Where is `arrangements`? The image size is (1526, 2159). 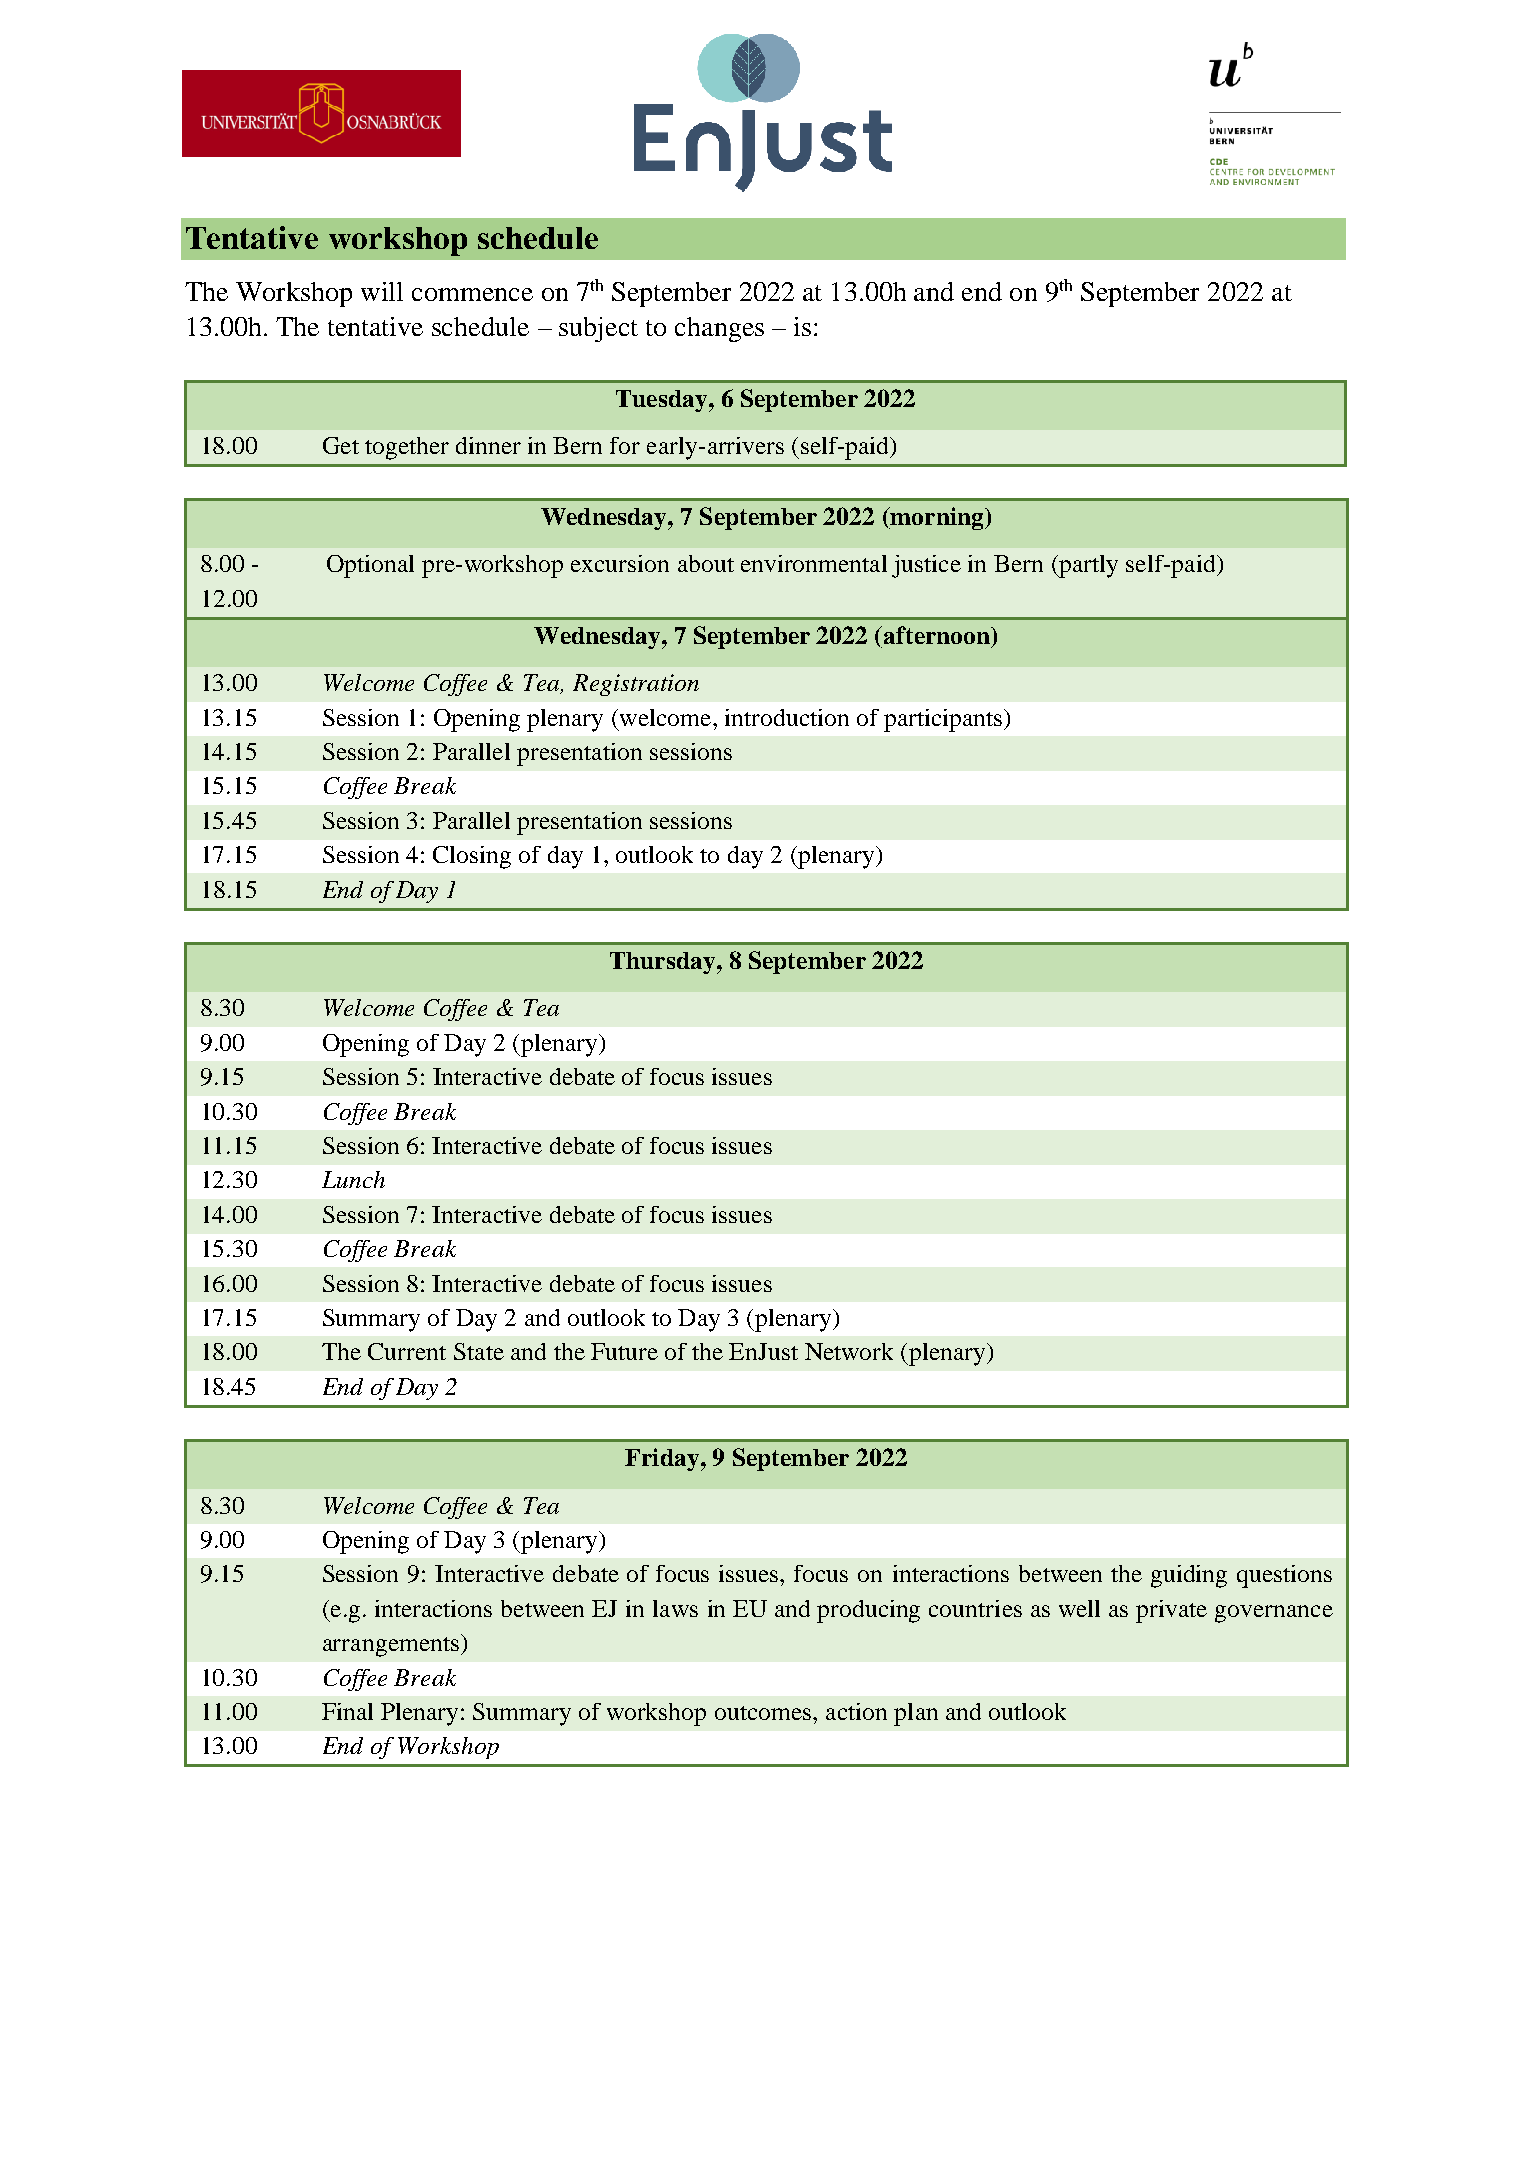 arrangements is located at coordinates (391, 1647).
